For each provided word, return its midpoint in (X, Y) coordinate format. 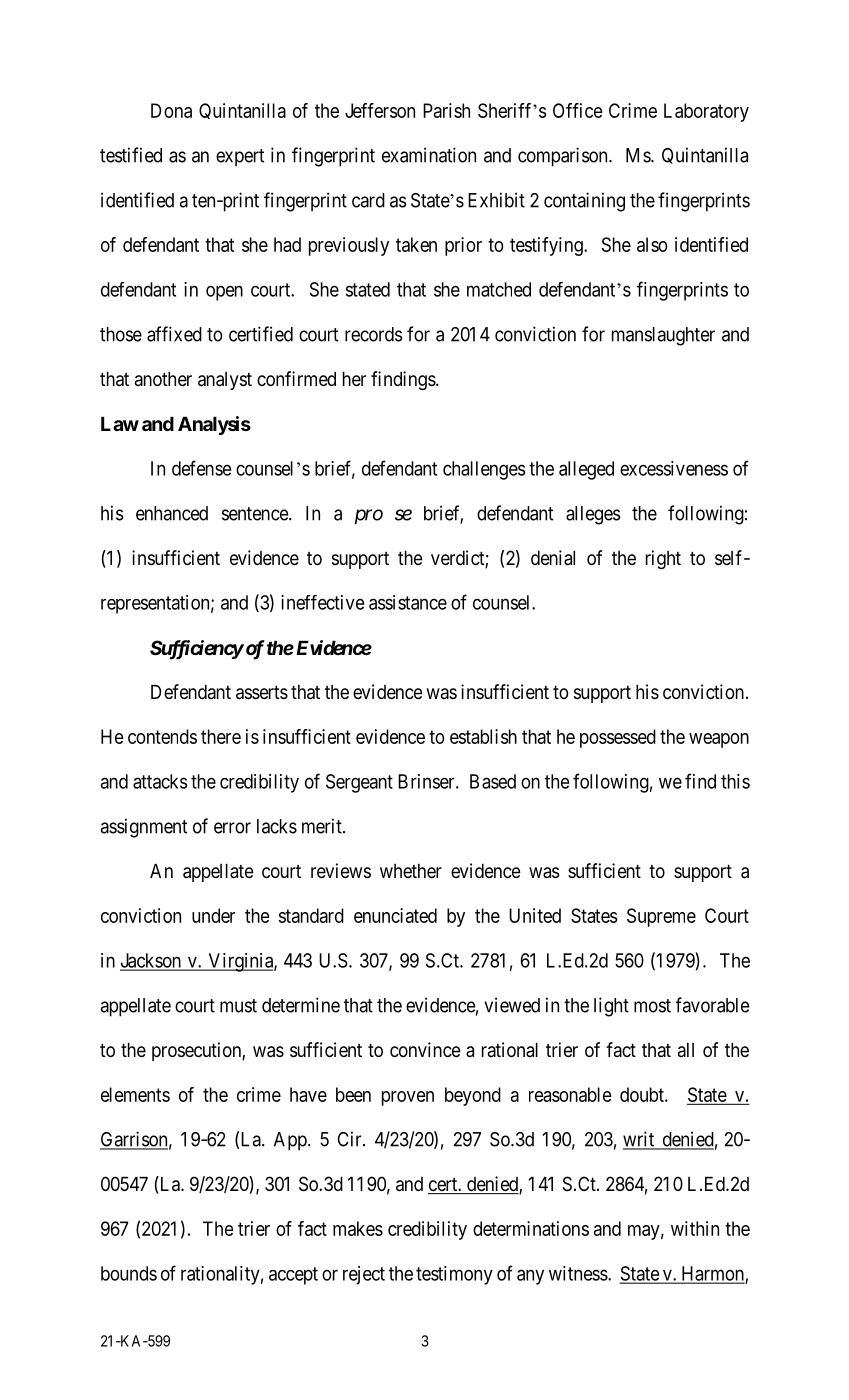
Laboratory (706, 112)
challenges (484, 470)
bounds (129, 1273)
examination (429, 155)
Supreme (661, 917)
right (663, 559)
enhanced (172, 513)
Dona (171, 110)
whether (411, 871)
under (213, 915)
